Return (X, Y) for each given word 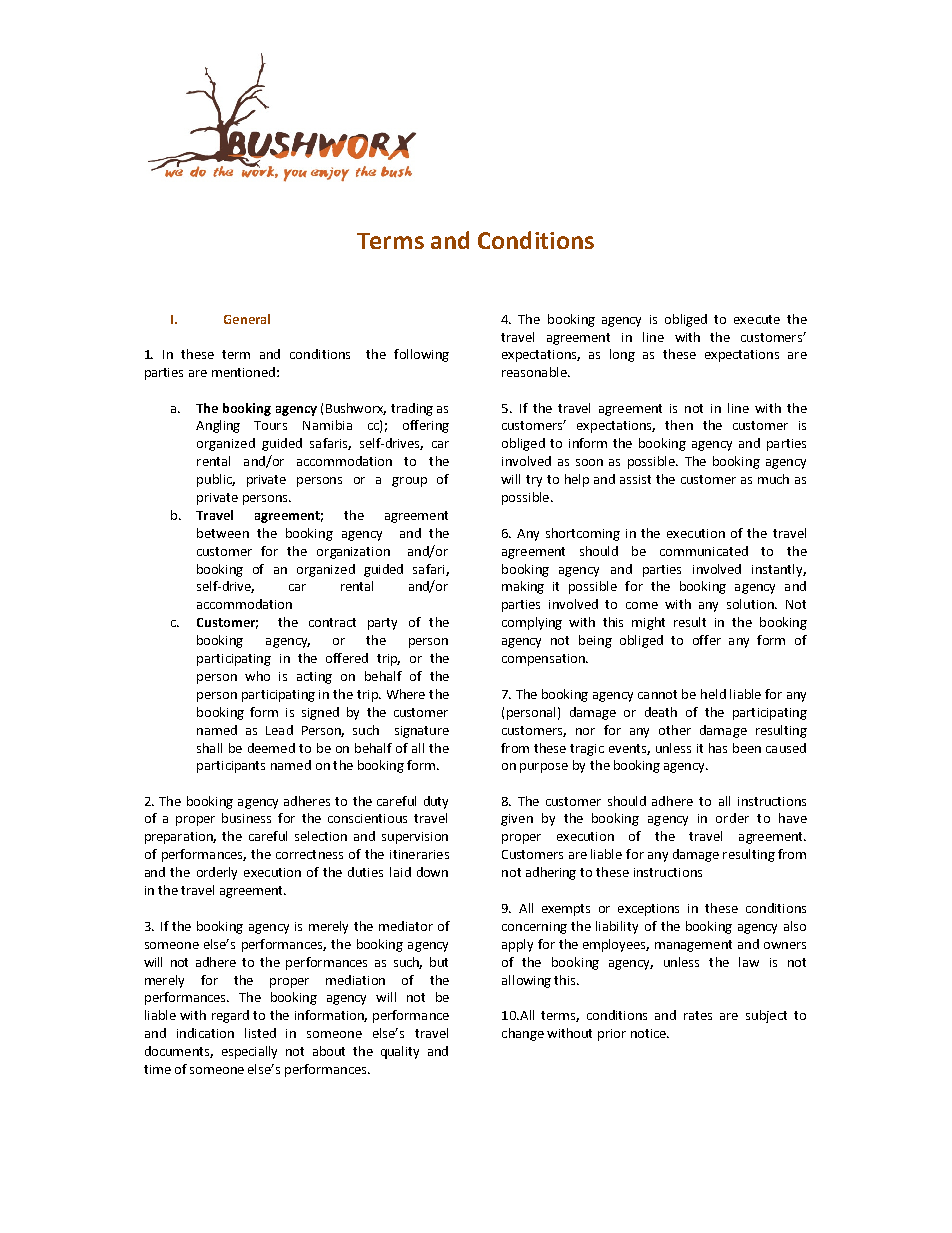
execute (757, 319)
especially (249, 1052)
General (247, 319)
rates (698, 1015)
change (523, 1034)
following (421, 355)
